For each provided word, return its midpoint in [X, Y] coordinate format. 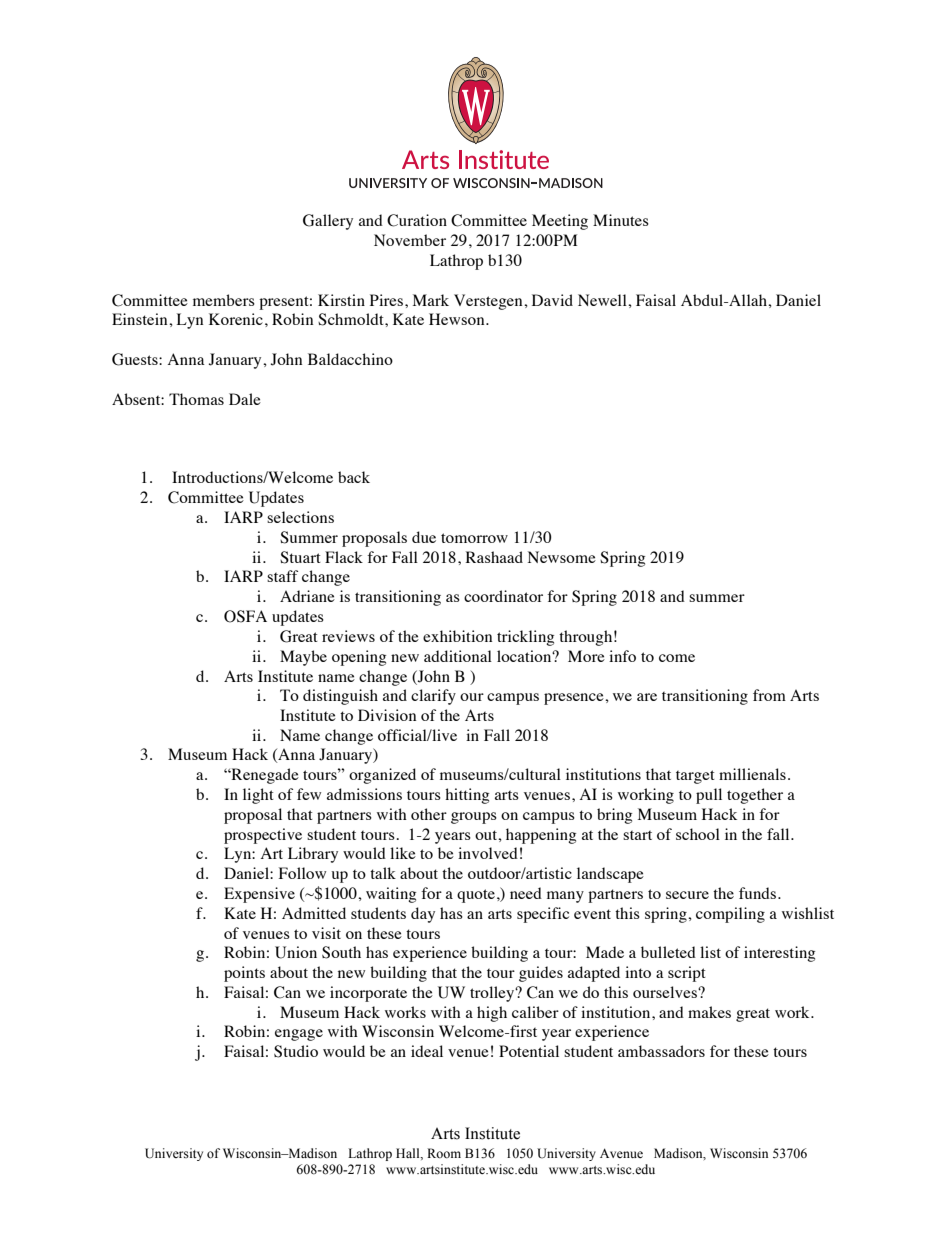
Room [444, 1153]
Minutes [621, 220]
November [410, 240]
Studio [296, 1051]
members [224, 300]
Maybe [303, 658]
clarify [433, 697]
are [647, 697]
